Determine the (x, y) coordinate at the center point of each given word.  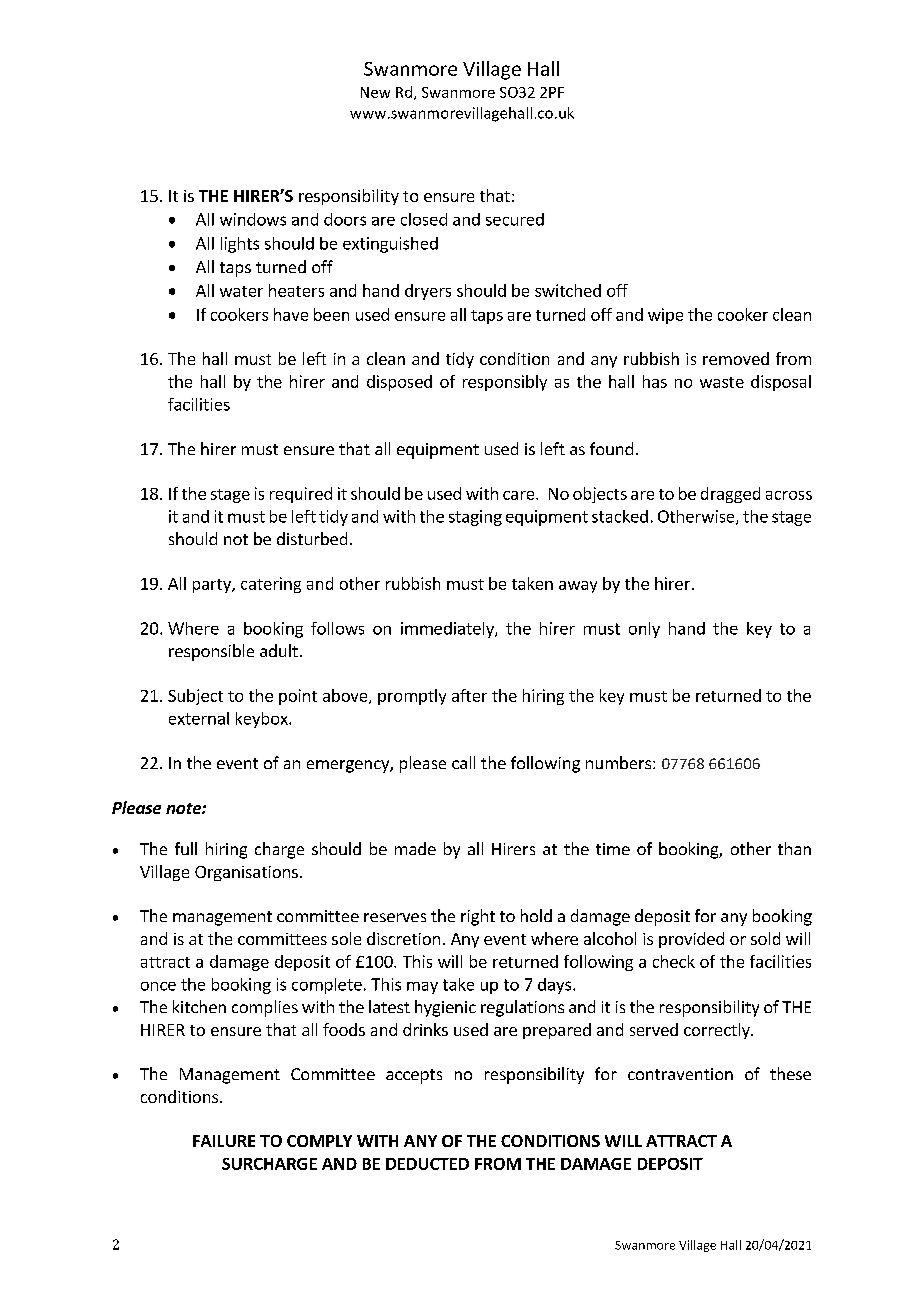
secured (515, 219)
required (301, 495)
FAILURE (224, 1141)
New (375, 92)
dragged (730, 495)
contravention (680, 1074)
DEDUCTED (427, 1164)
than (794, 848)
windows (253, 219)
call (463, 762)
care (520, 495)
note (184, 808)
